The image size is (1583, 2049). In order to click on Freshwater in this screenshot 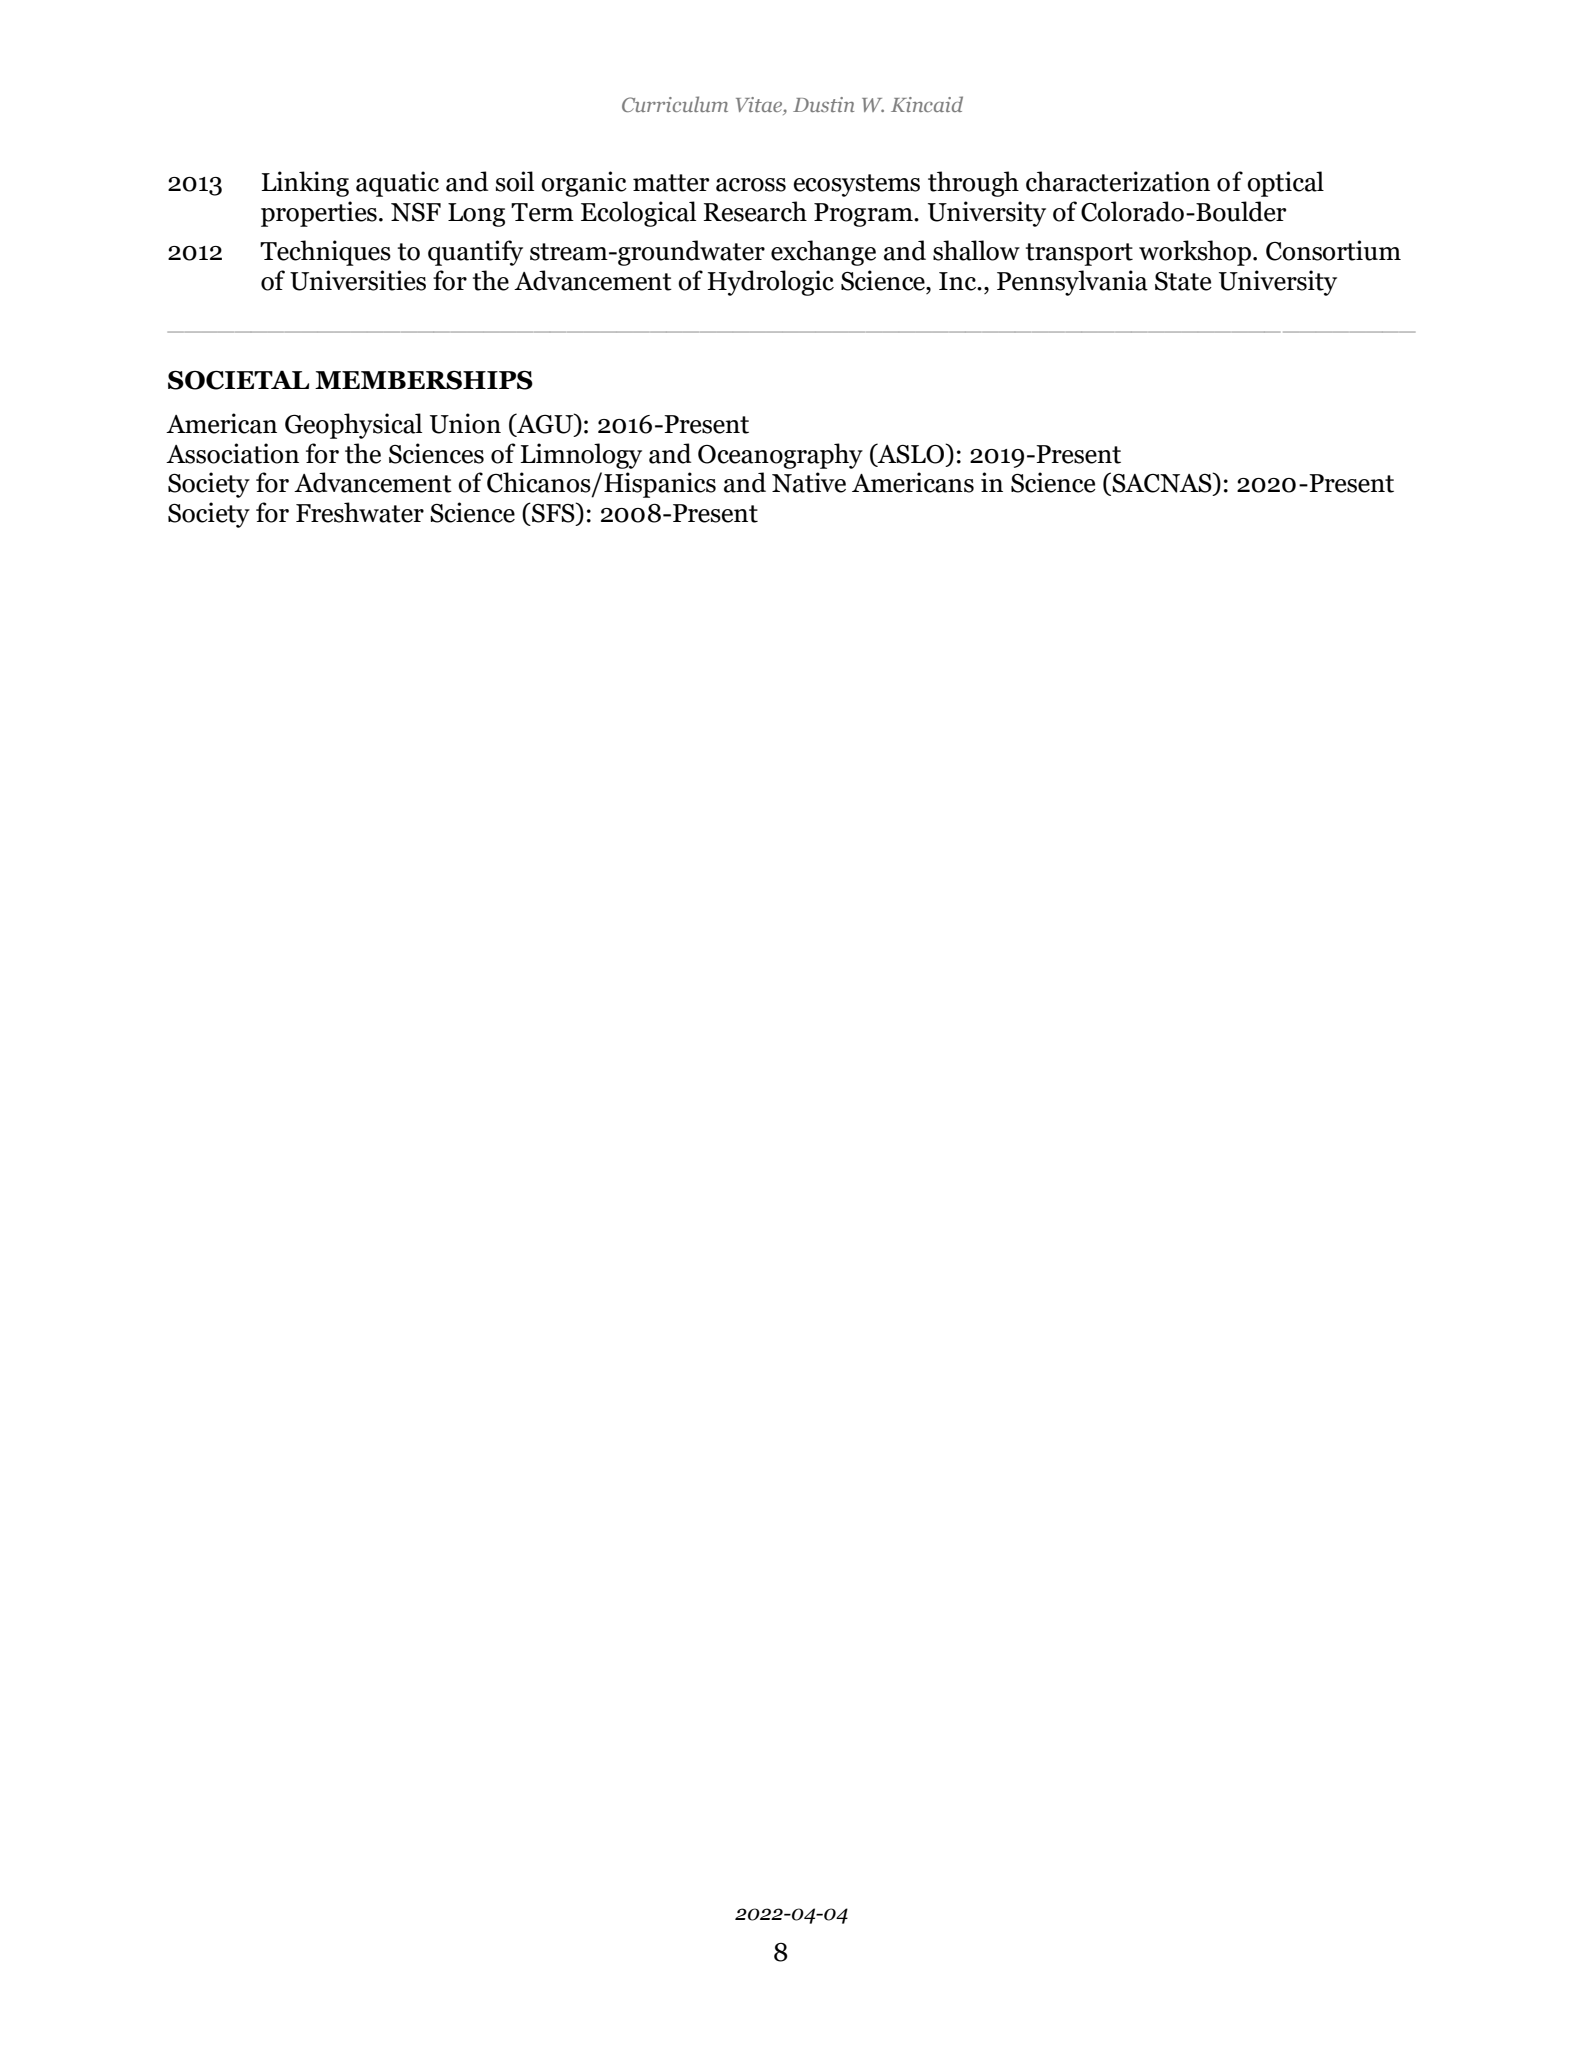, I will do `click(360, 512)`.
